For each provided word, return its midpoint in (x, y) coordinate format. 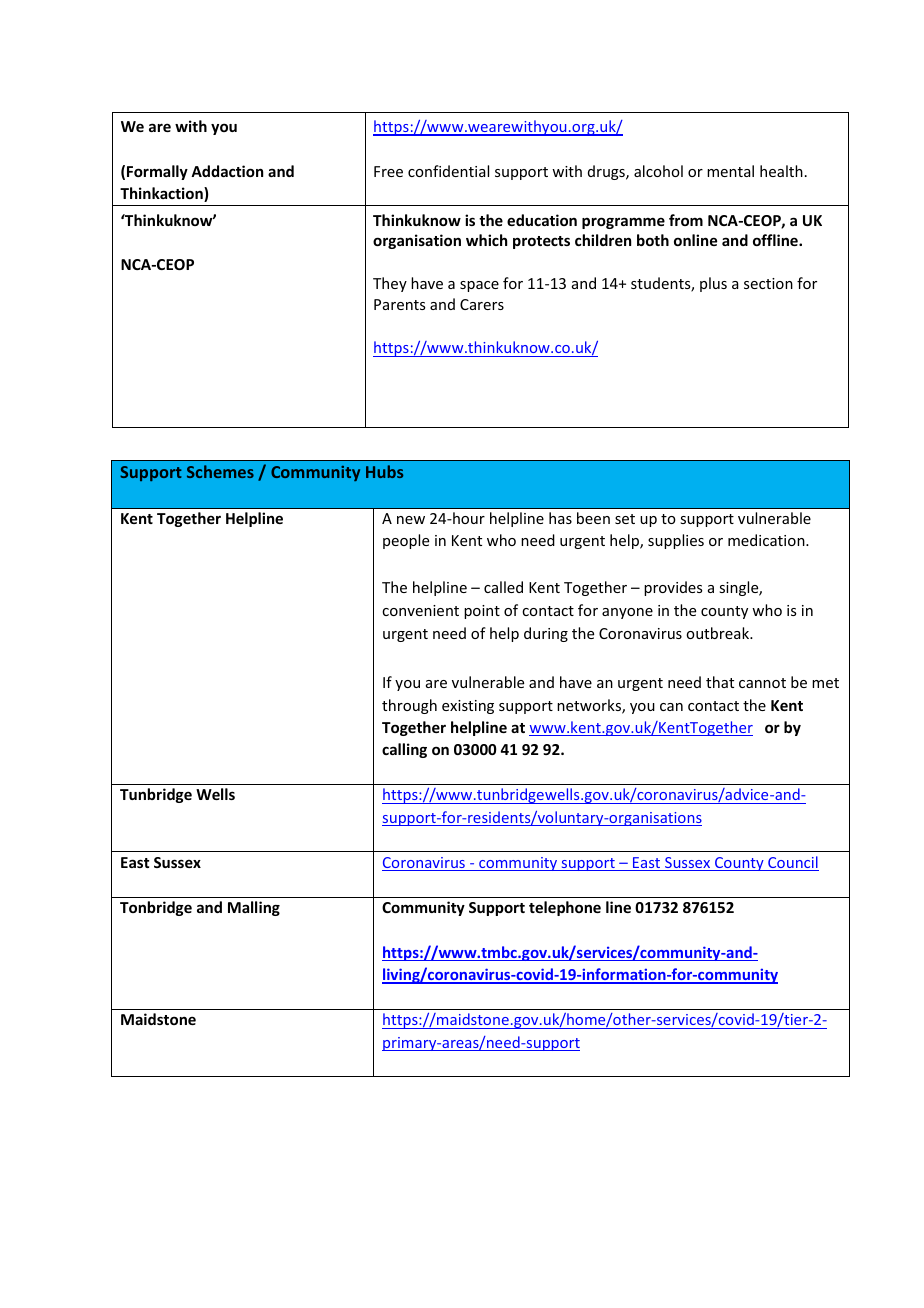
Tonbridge (156, 908)
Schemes (220, 471)
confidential (448, 171)
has (560, 518)
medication (767, 540)
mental (730, 171)
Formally (157, 172)
